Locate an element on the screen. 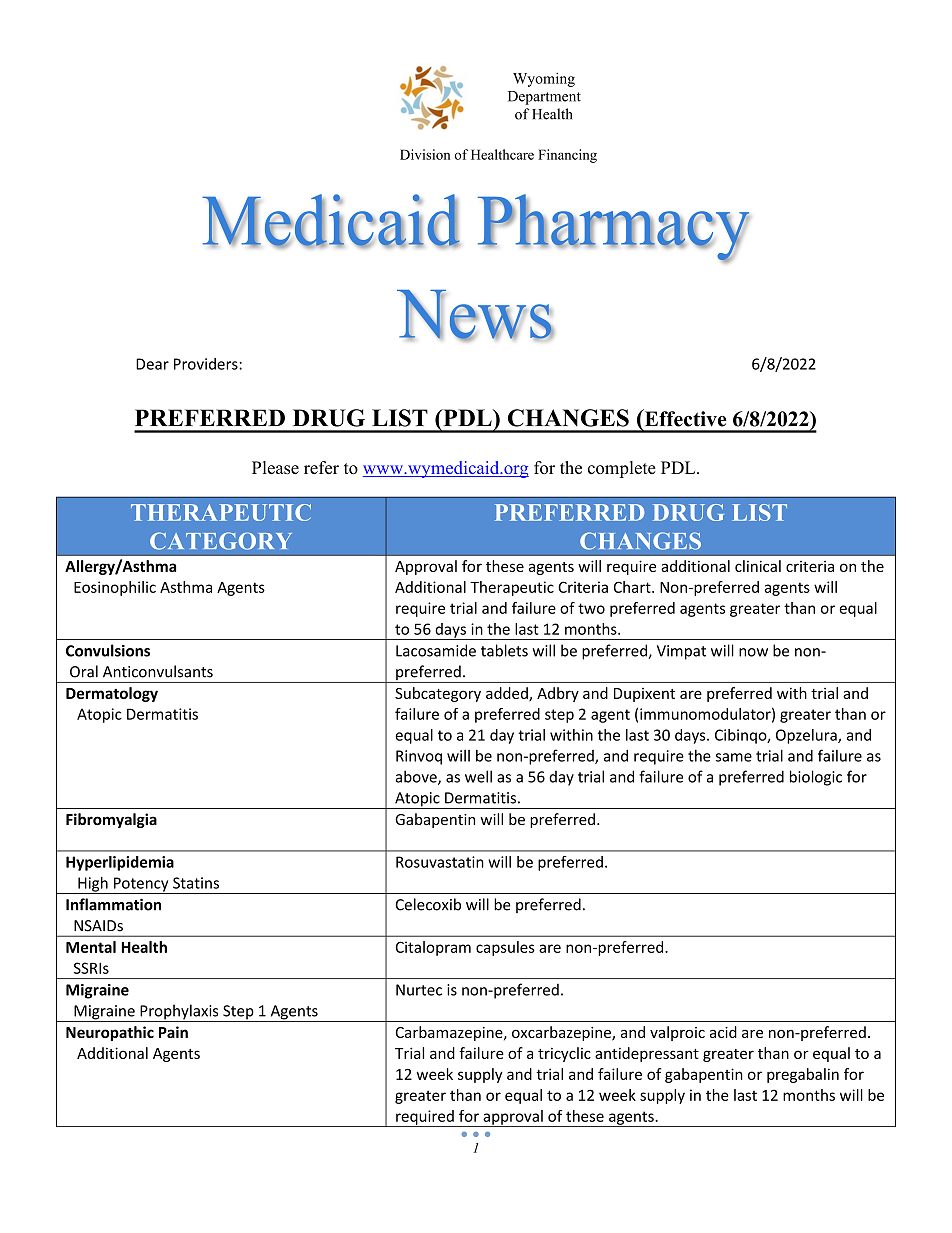 This screenshot has width=952, height=1233. acid is located at coordinates (723, 1032).
